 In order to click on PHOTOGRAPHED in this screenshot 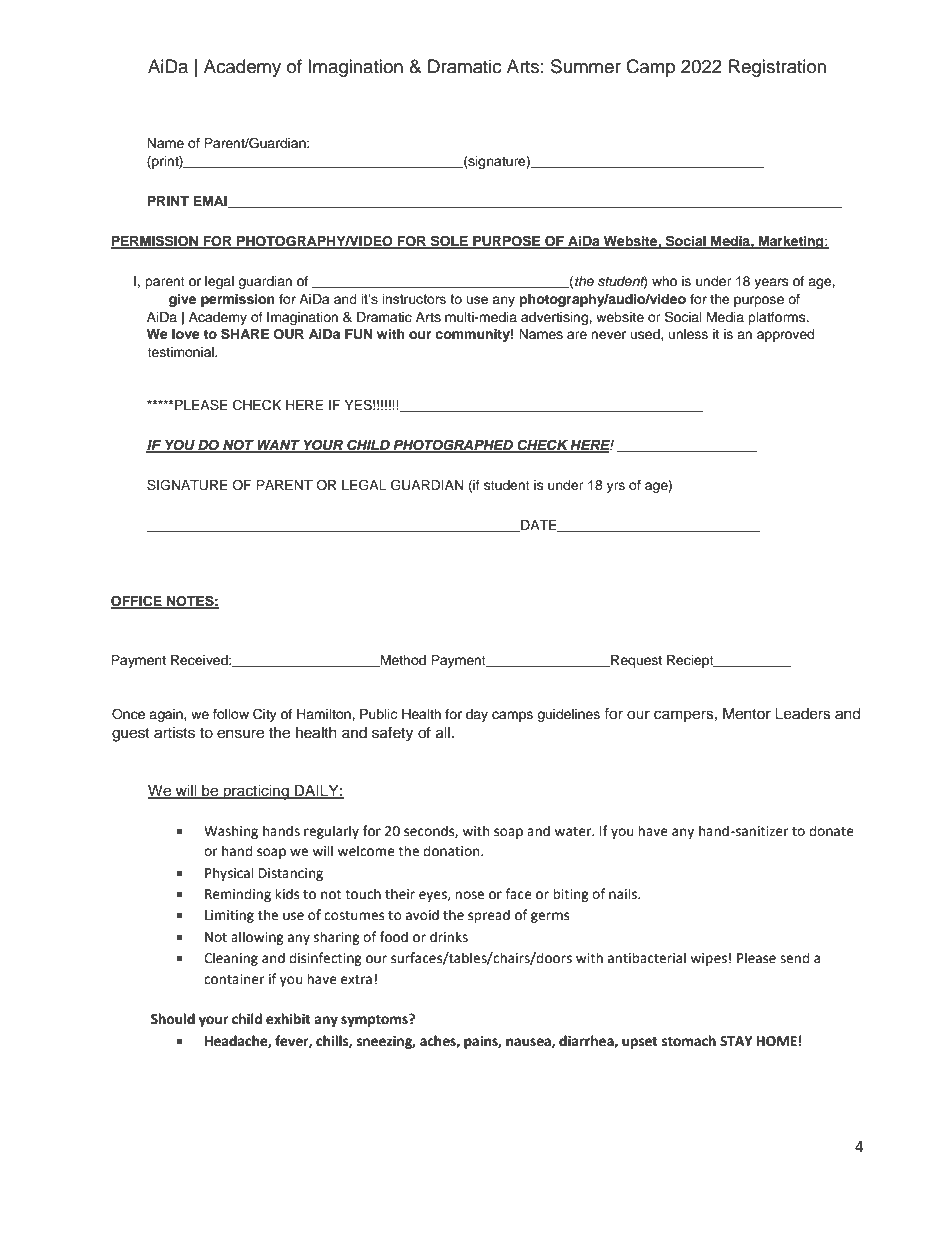, I will do `click(453, 445)`.
